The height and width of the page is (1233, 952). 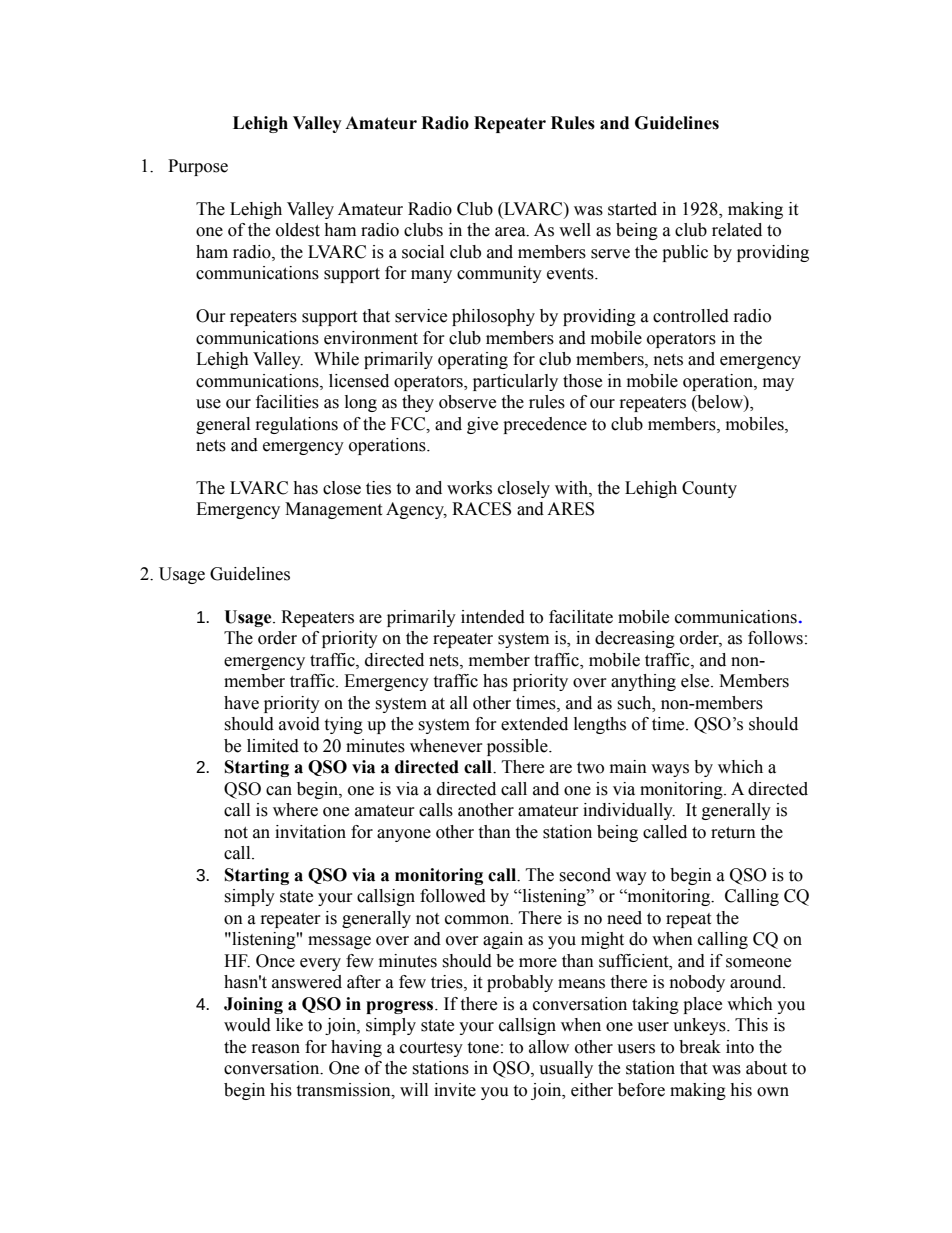 What do you see at coordinates (310, 832) in the page?
I see `invitation` at bounding box center [310, 832].
